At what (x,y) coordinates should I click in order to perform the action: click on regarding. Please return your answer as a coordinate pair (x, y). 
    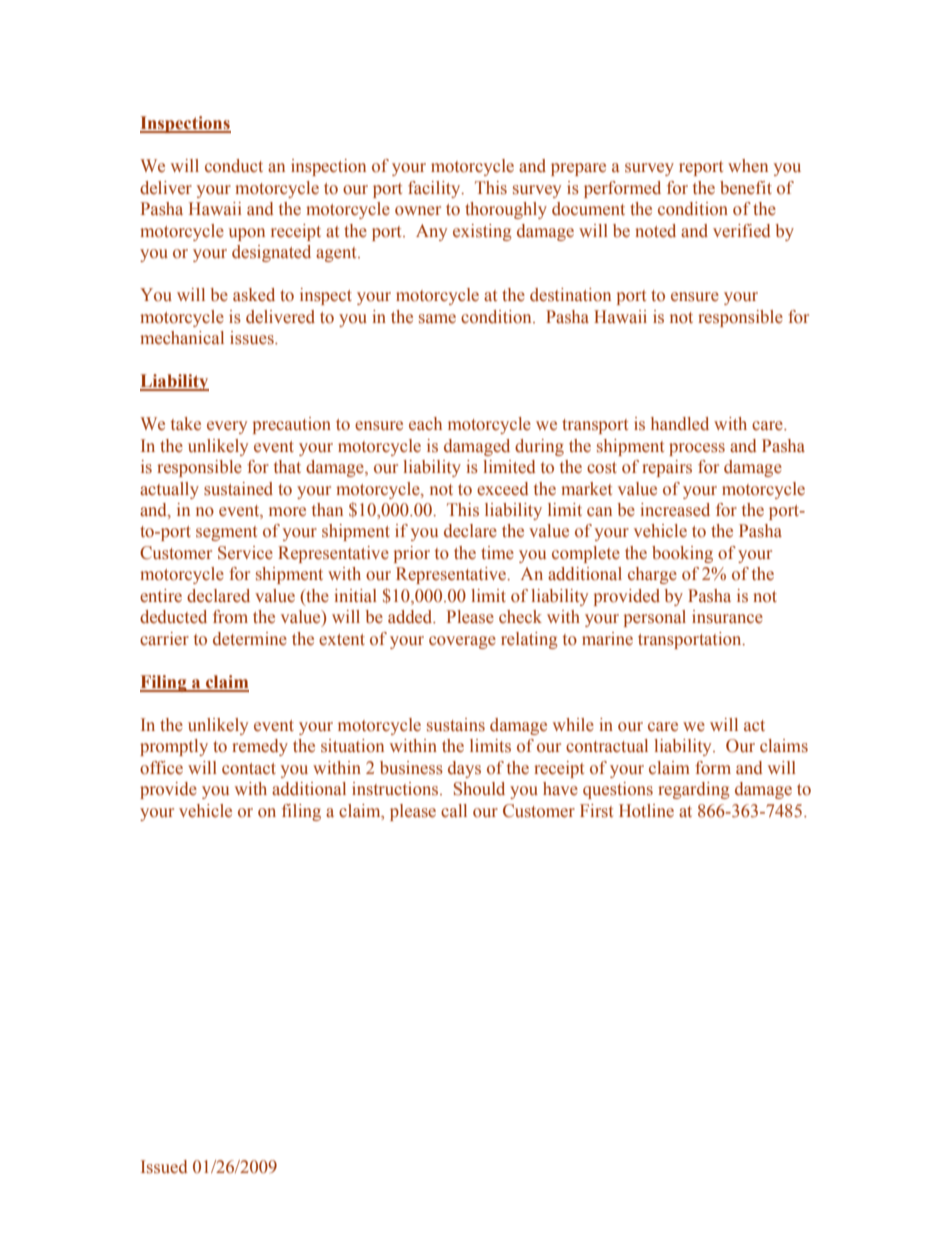
    Looking at the image, I should click on (694, 790).
